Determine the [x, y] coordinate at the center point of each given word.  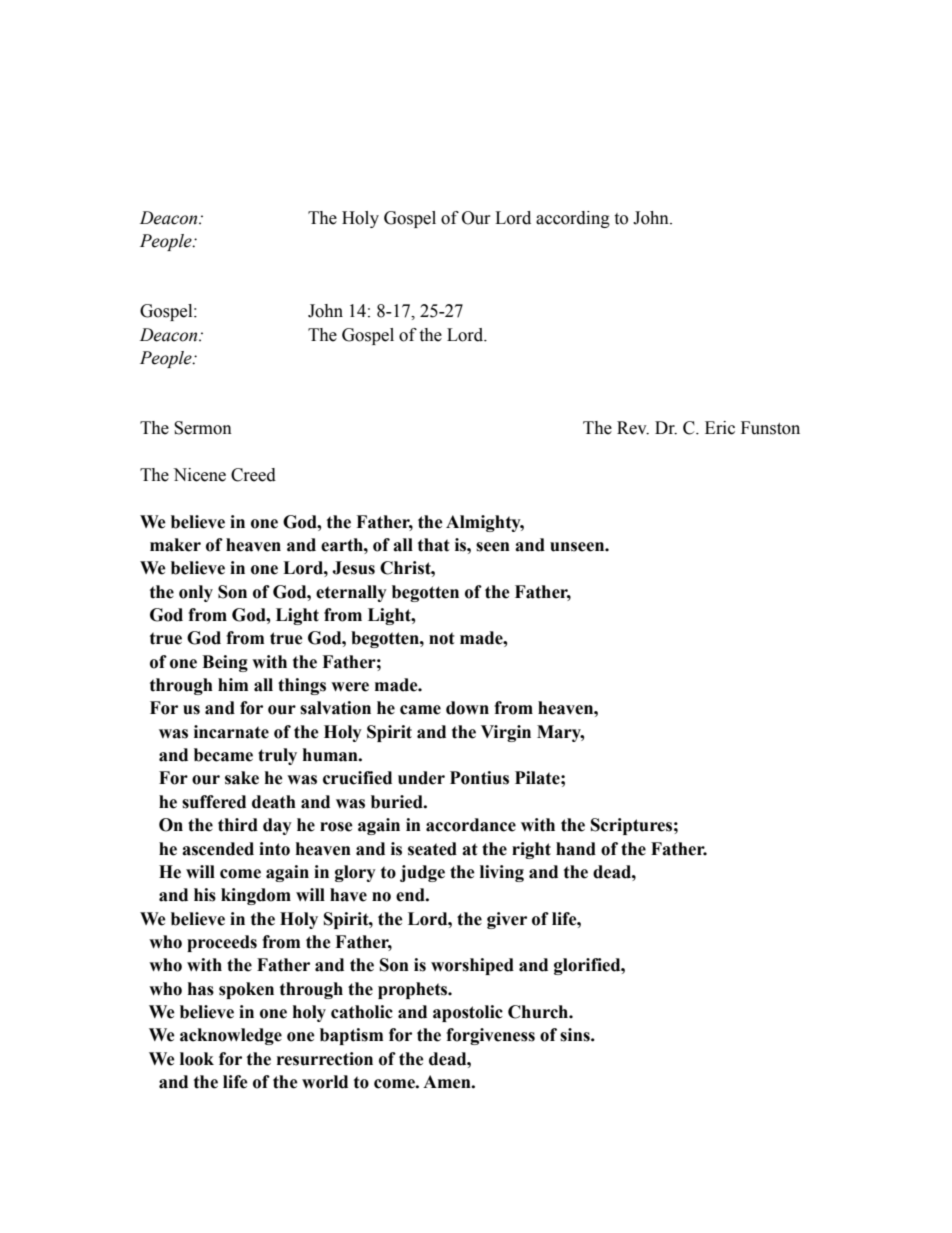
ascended [218, 849]
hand [576, 849]
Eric [720, 428]
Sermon [203, 428]
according [573, 219]
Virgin [506, 733]
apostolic [468, 1013]
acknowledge [231, 1036]
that [434, 545]
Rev [633, 428]
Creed [253, 475]
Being [225, 663]
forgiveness [490, 1036]
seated [432, 849]
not [442, 638]
